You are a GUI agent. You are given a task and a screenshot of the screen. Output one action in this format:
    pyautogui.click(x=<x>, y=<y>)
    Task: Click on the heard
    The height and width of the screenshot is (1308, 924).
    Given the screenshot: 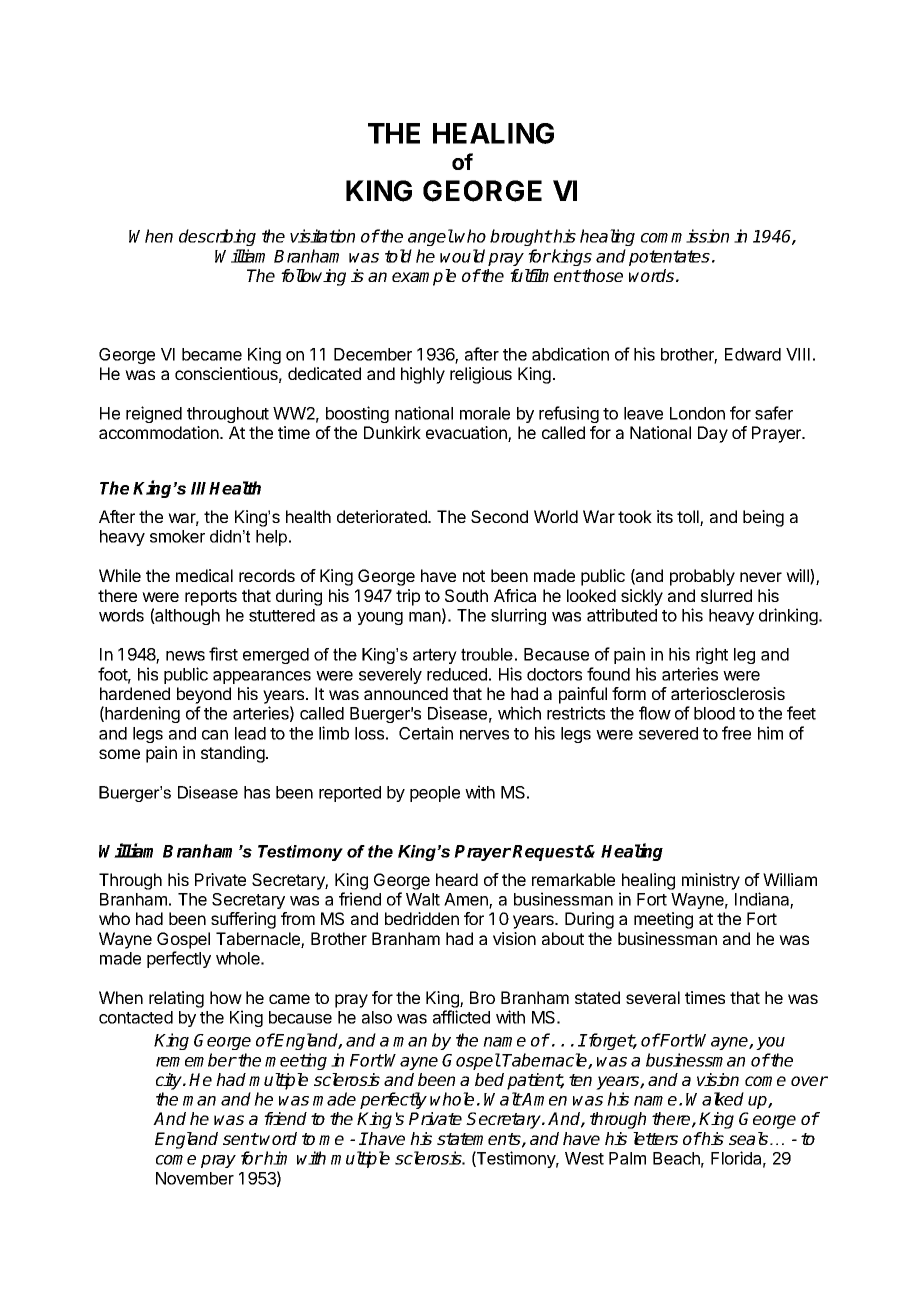 What is the action you would take?
    pyautogui.click(x=457, y=879)
